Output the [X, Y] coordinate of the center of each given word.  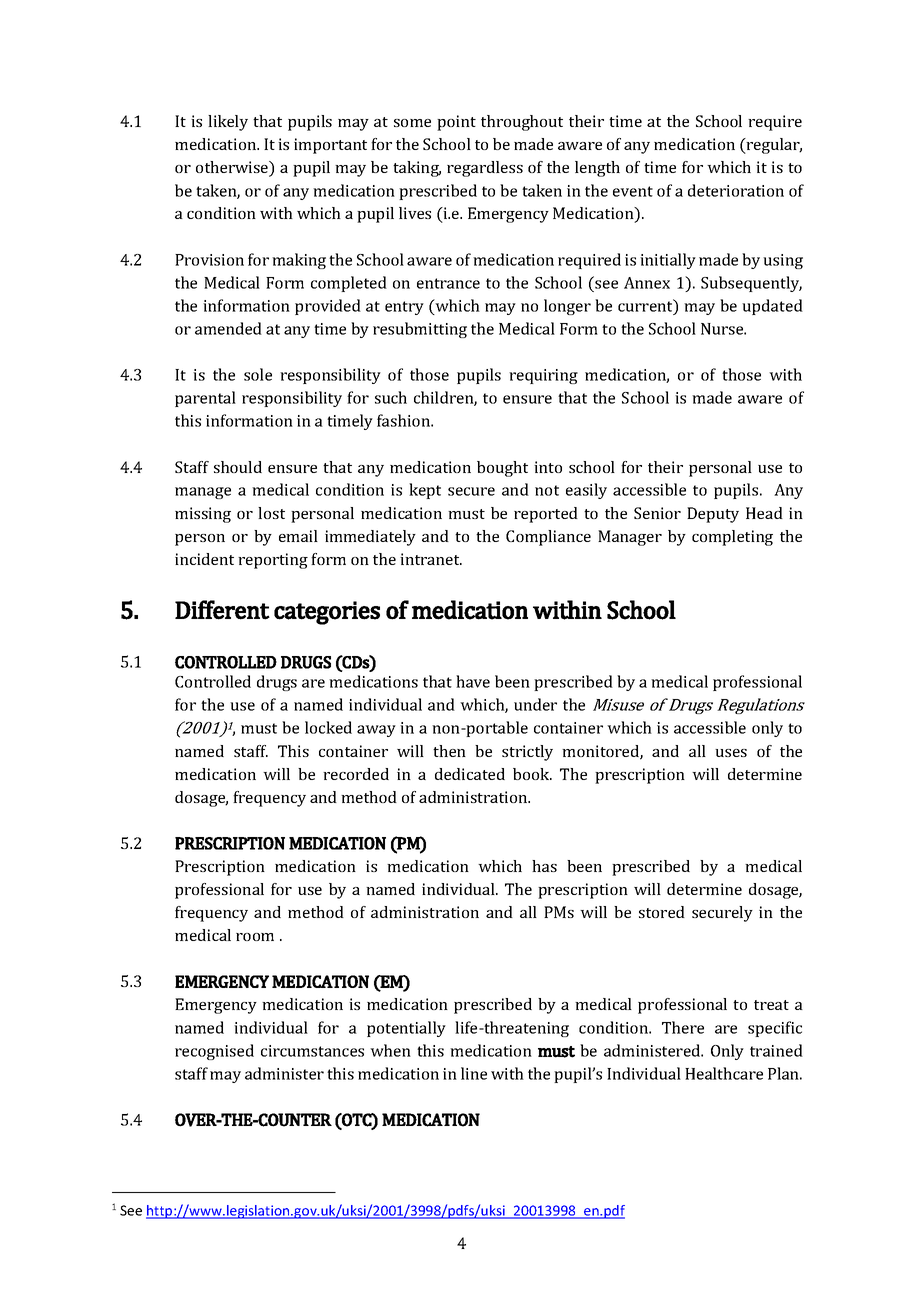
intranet [431, 559]
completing [732, 538]
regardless [485, 169]
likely [228, 123]
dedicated [470, 774]
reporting [273, 561]
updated [772, 307]
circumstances [312, 1051]
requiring [543, 376]
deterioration [736, 190]
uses [731, 753]
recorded [356, 774]
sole [258, 374]
